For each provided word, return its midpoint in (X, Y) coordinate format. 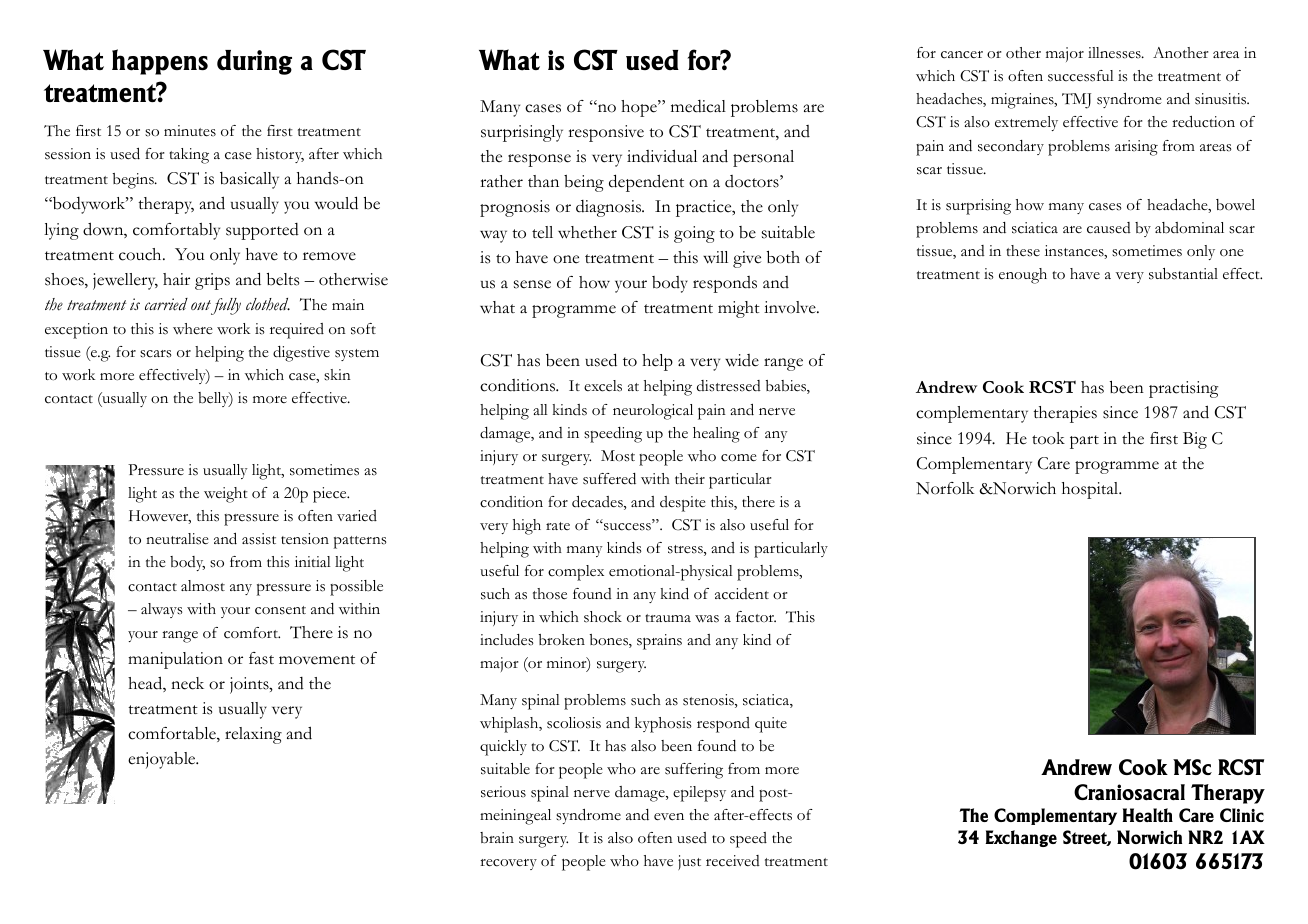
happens (160, 62)
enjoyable (163, 760)
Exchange (1021, 838)
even (669, 817)
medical (698, 106)
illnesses (1115, 53)
